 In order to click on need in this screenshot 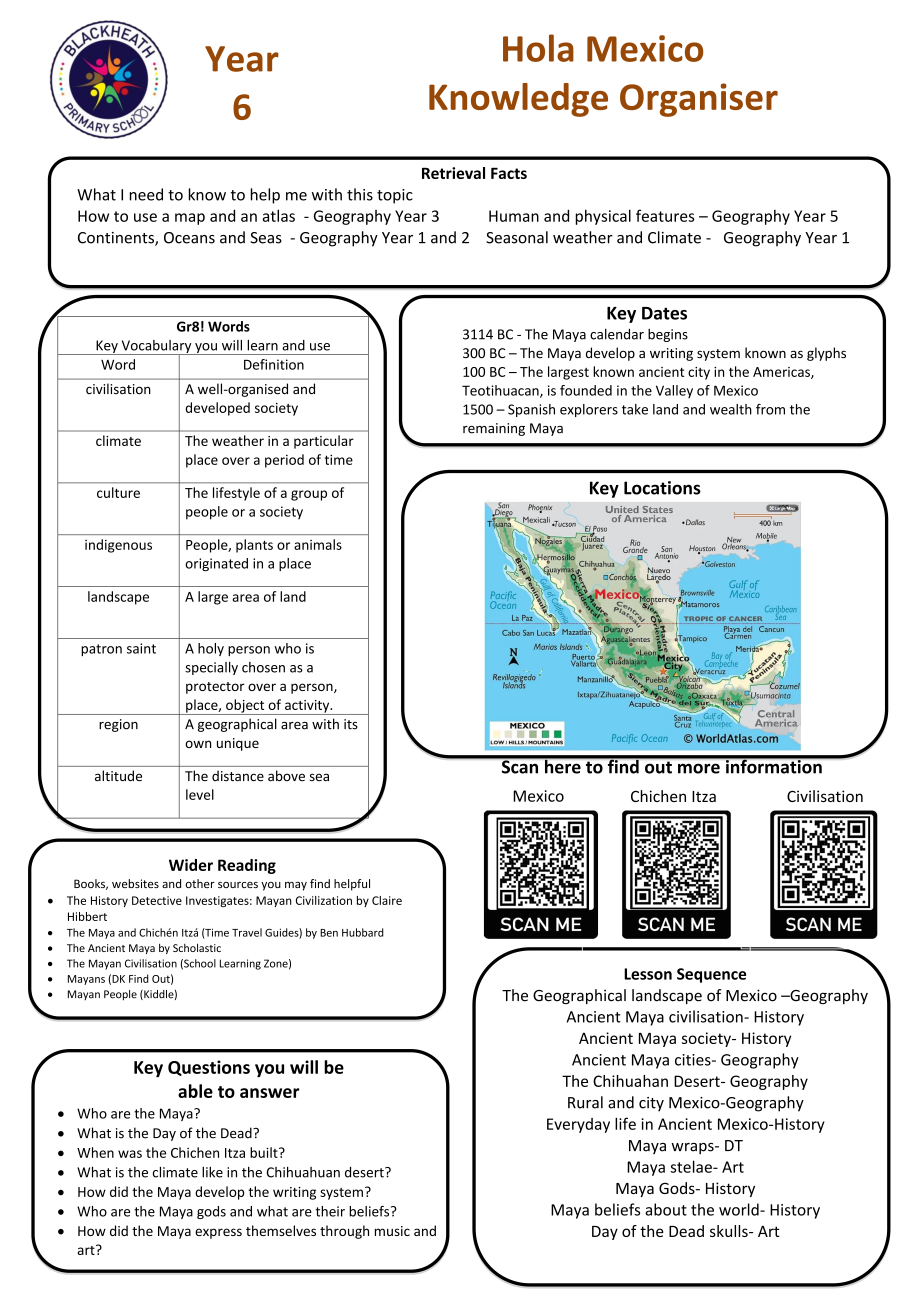, I will do `click(146, 194)`.
